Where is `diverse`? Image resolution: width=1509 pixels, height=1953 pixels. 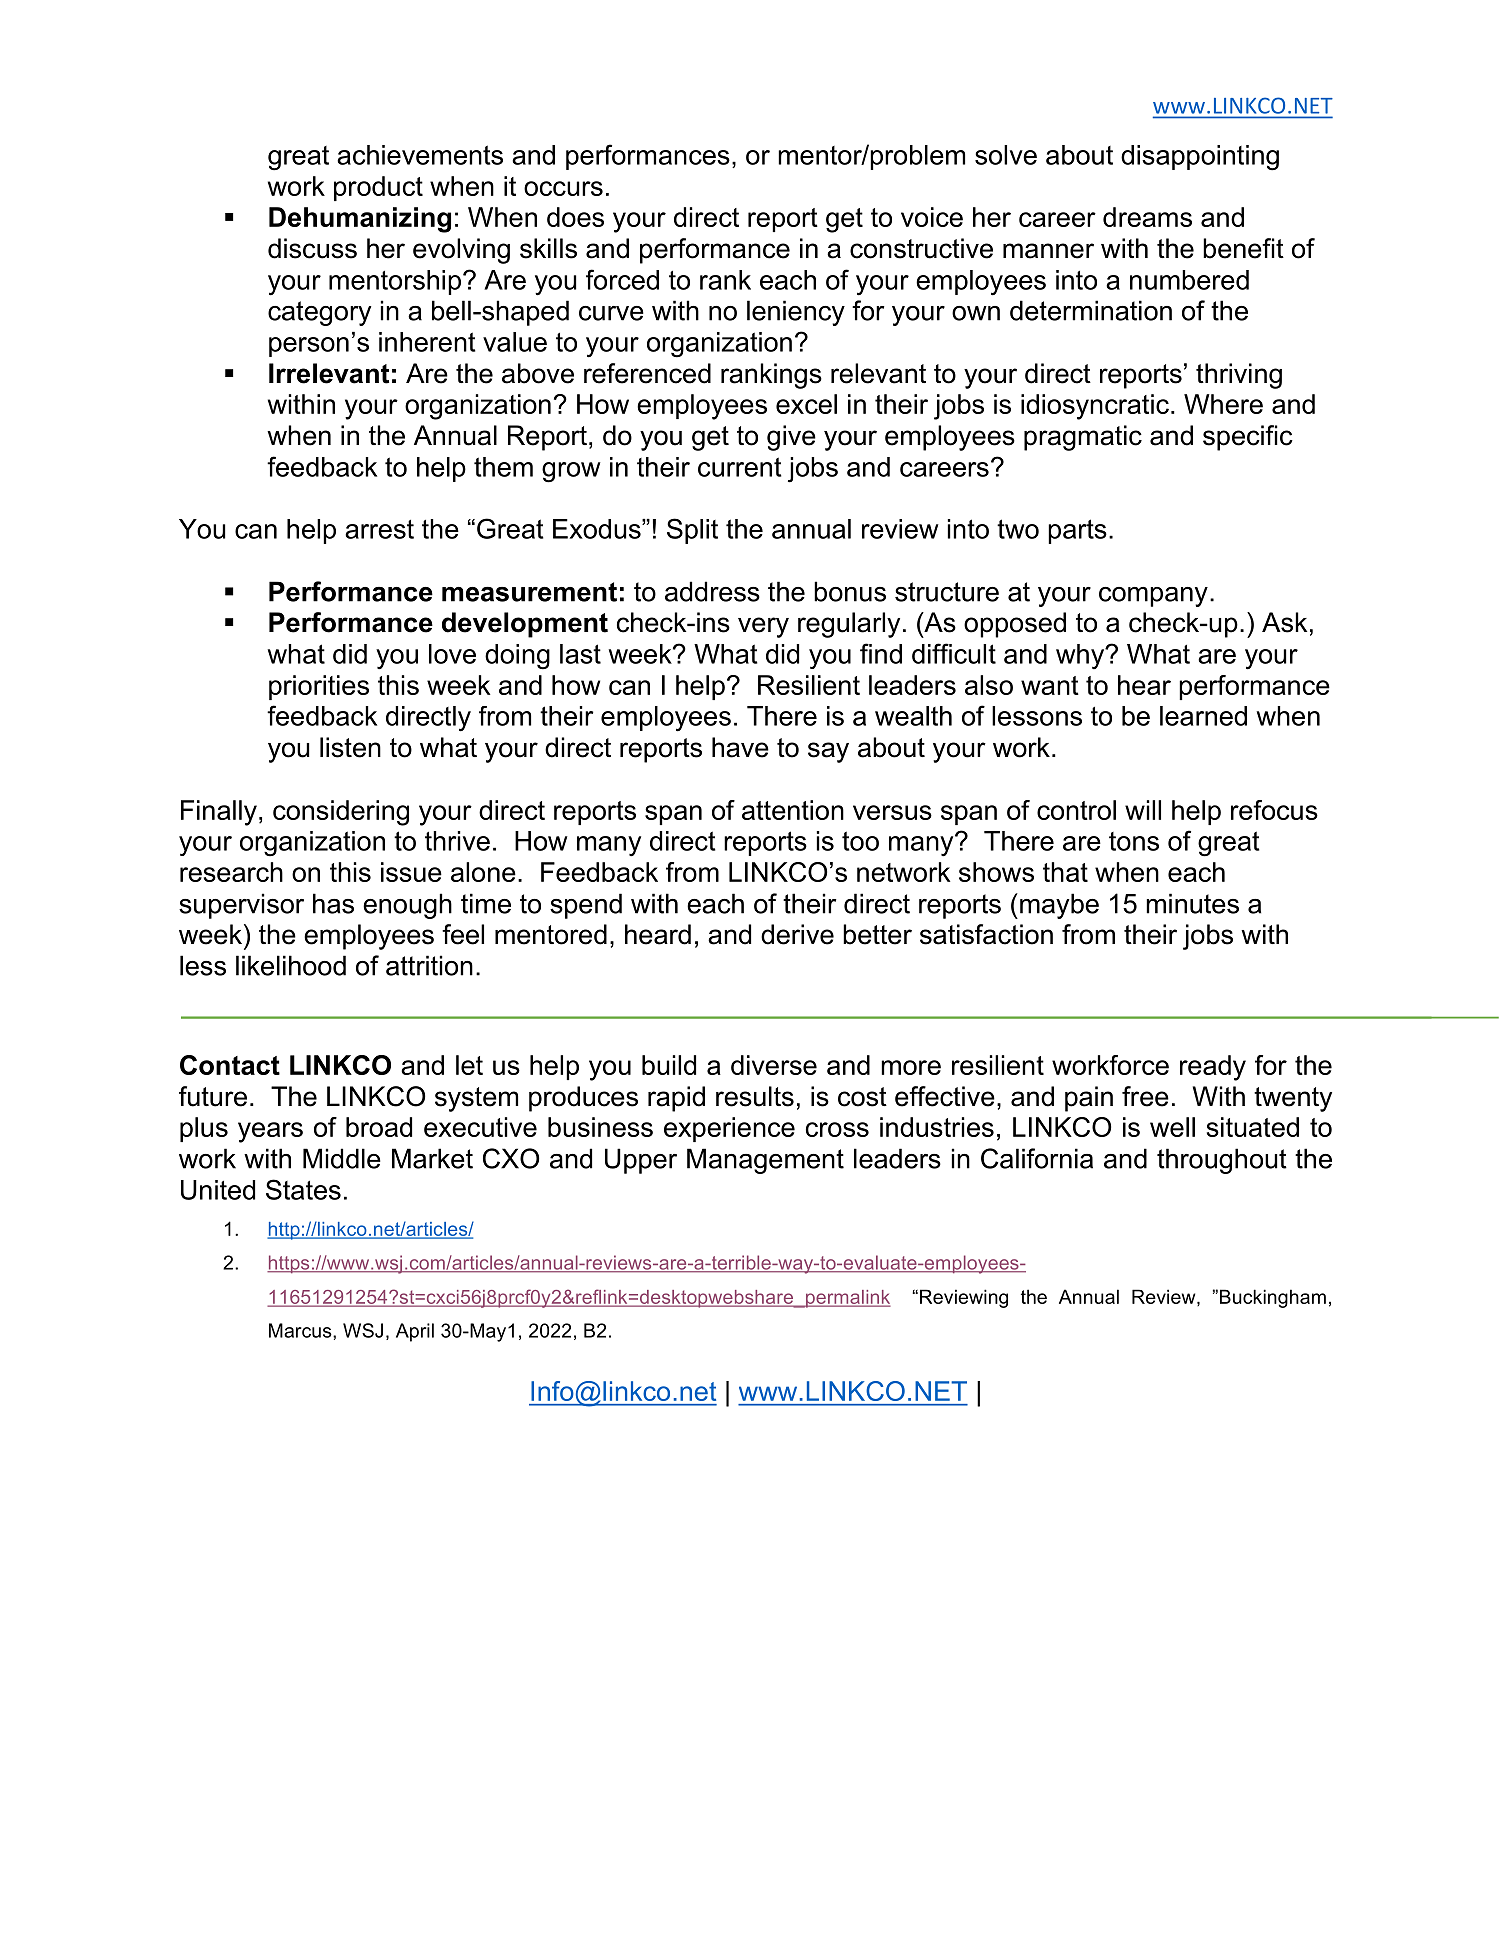
diverse is located at coordinates (774, 1065).
